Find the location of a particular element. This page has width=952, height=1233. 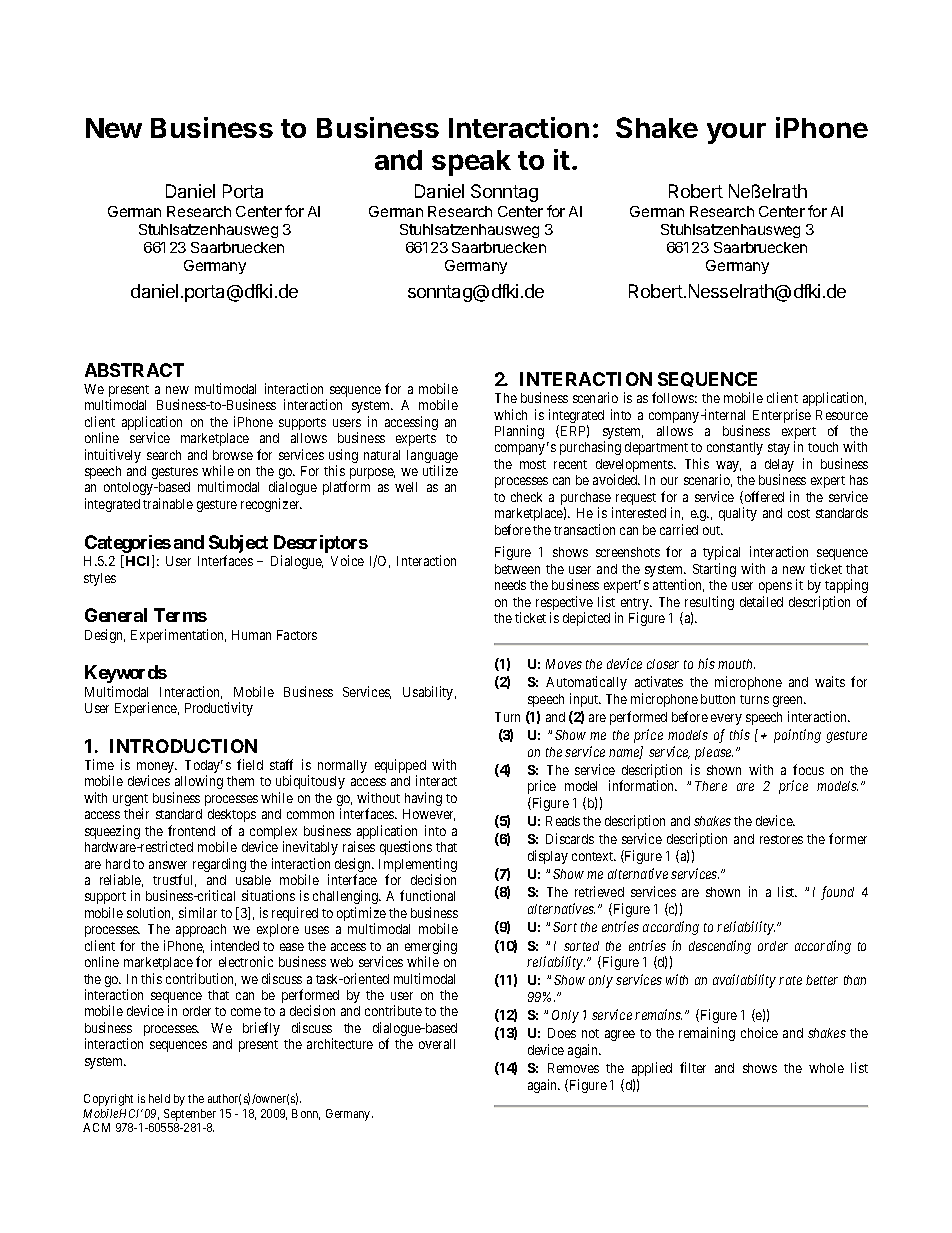

needs is located at coordinates (510, 585).
